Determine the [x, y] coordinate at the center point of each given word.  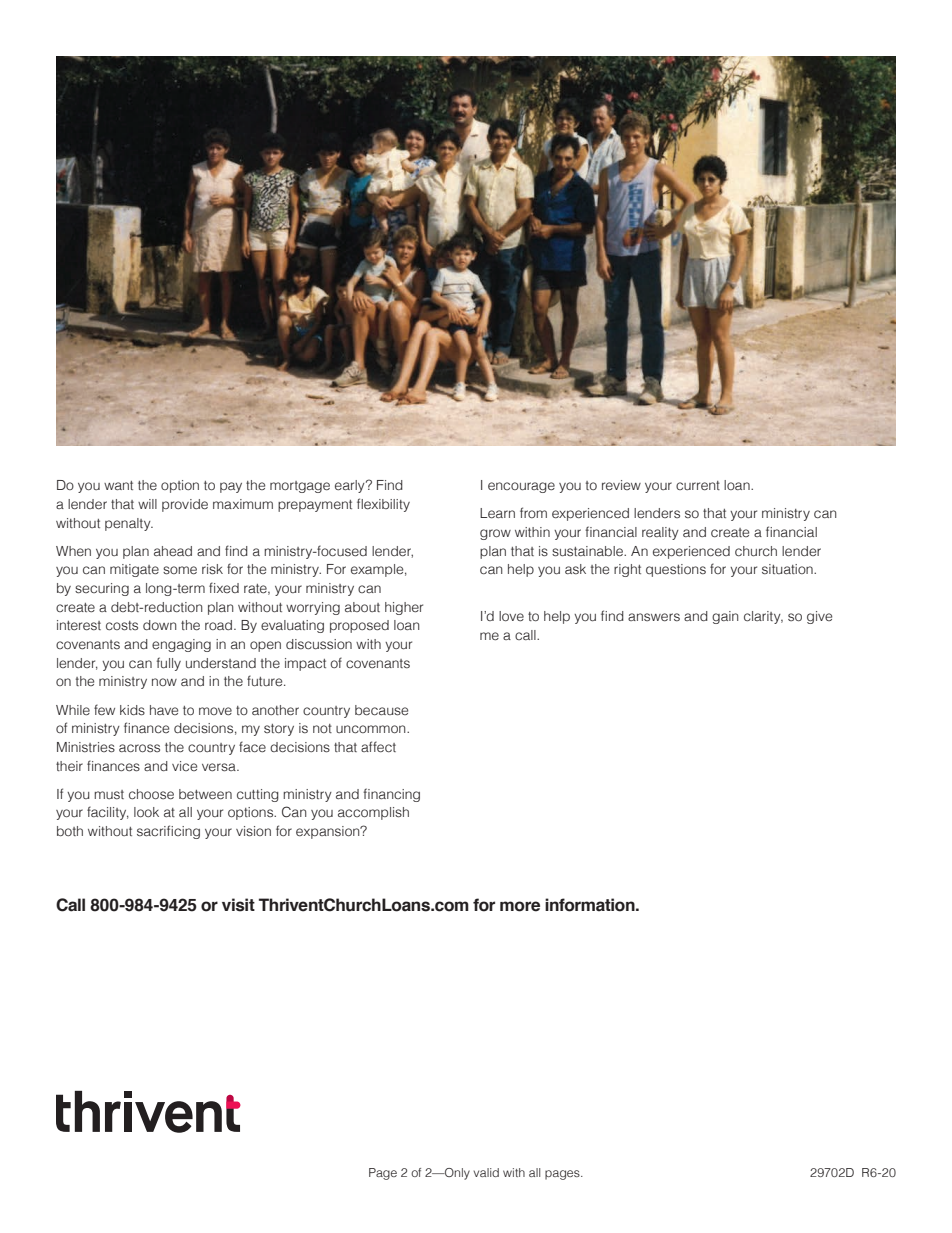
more [520, 906]
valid [486, 1172]
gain [725, 617]
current [698, 486]
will [147, 504]
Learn [497, 513]
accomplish [373, 813]
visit [238, 905]
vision [253, 831]
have [164, 710]
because [381, 710]
